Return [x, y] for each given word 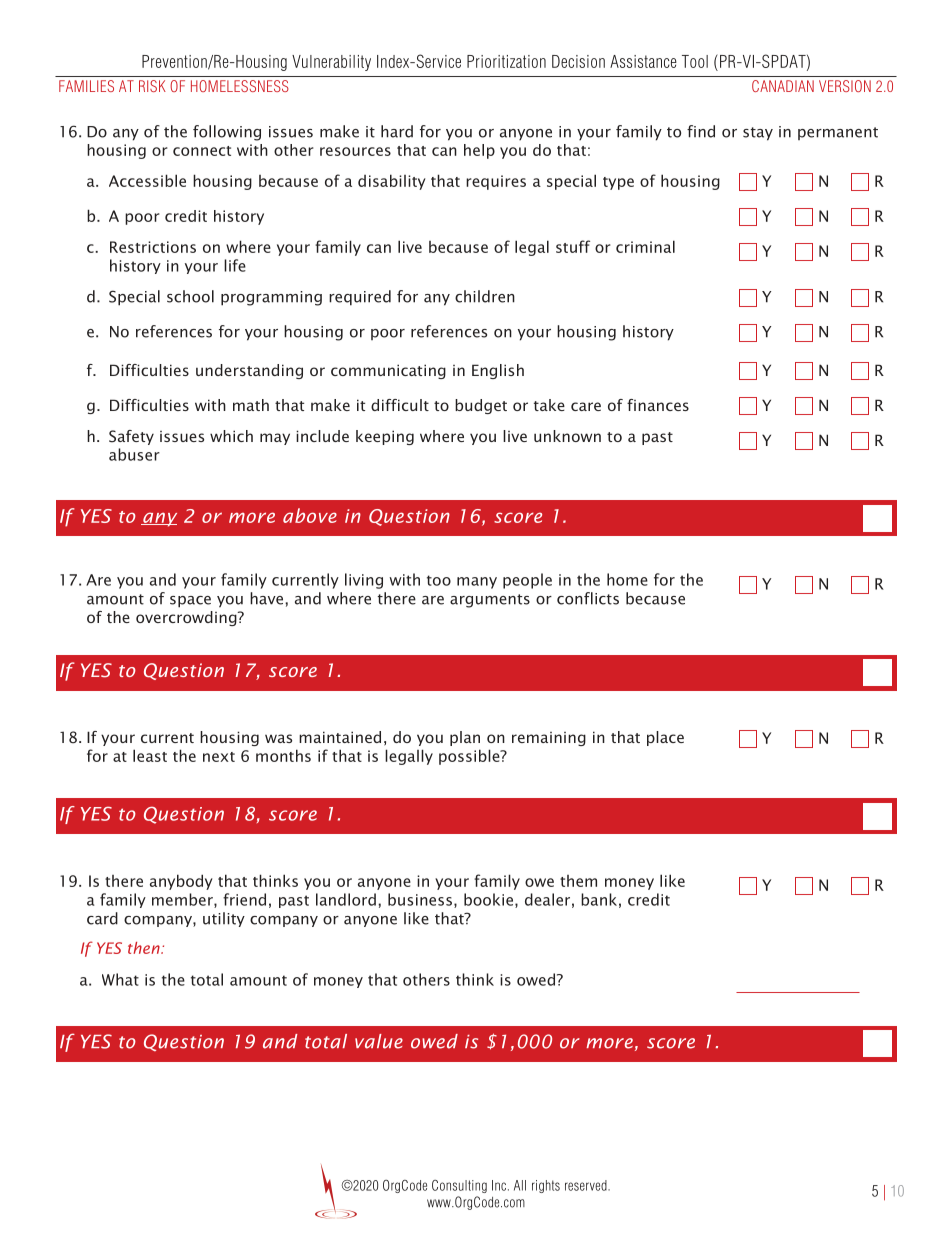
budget [481, 406]
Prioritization [506, 61]
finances [658, 405]
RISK [152, 86]
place [665, 738]
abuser [134, 454]
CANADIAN [783, 86]
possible [470, 757]
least [150, 755]
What [120, 979]
